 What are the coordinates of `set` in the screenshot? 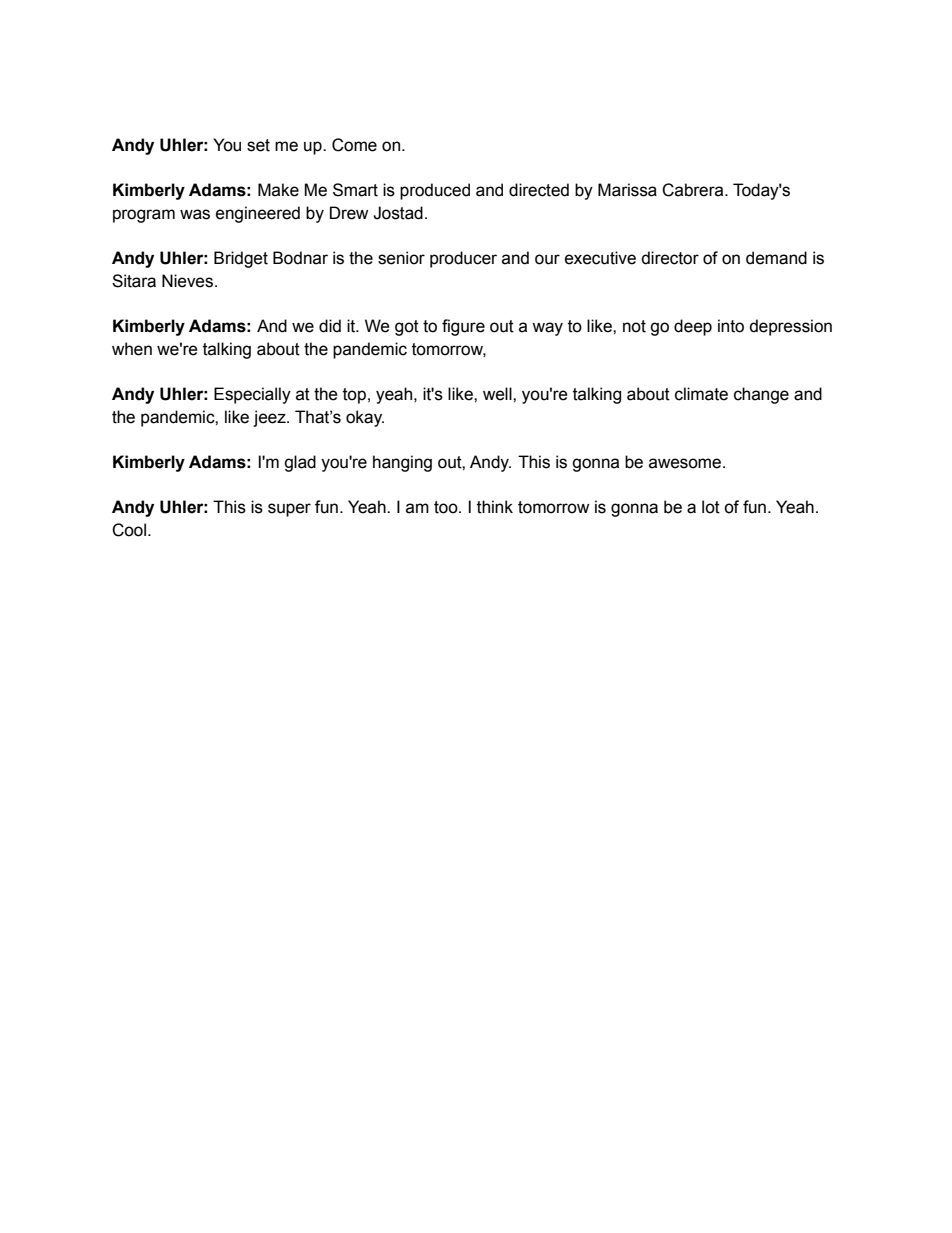 It's located at (258, 145).
